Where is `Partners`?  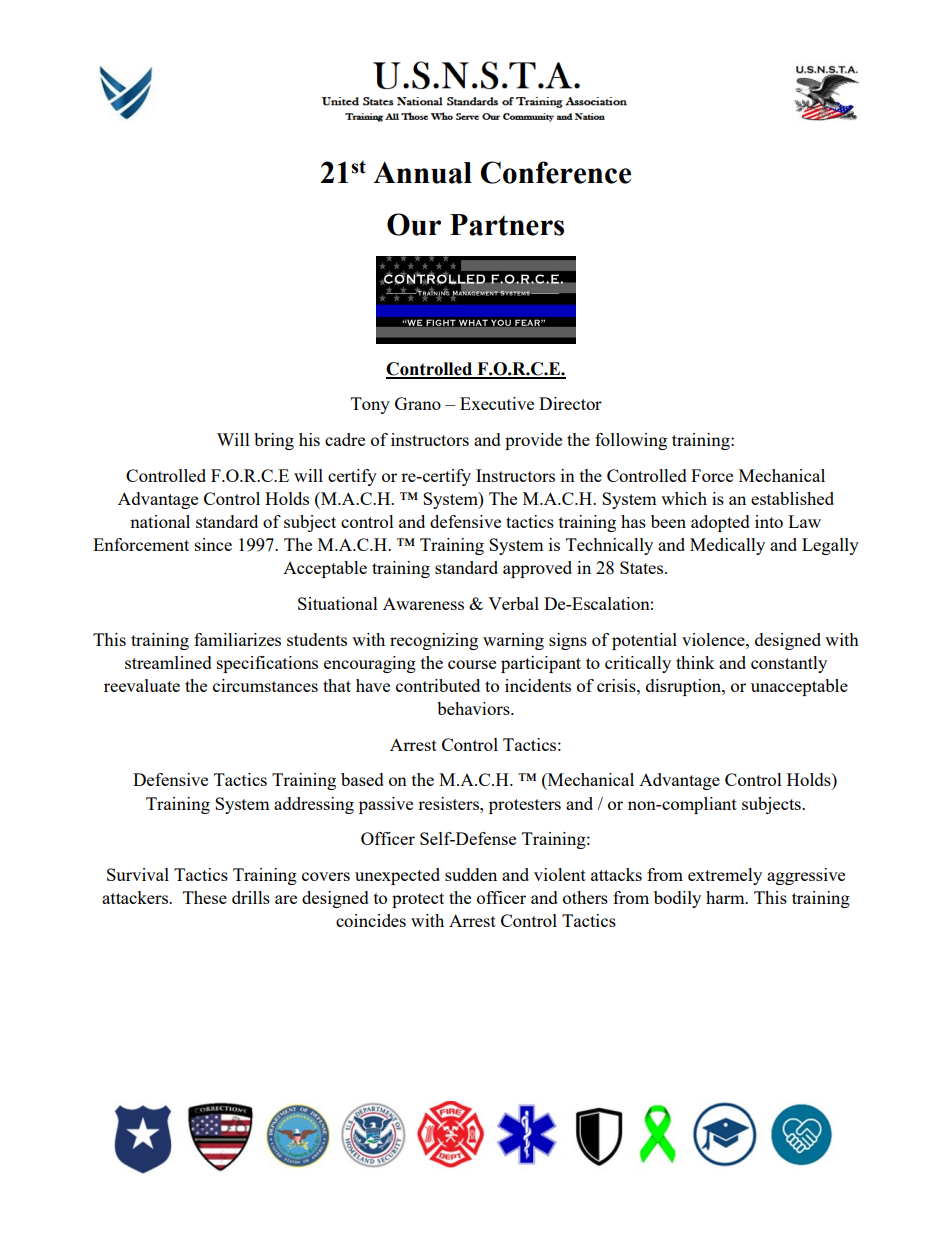 Partners is located at coordinates (507, 225).
